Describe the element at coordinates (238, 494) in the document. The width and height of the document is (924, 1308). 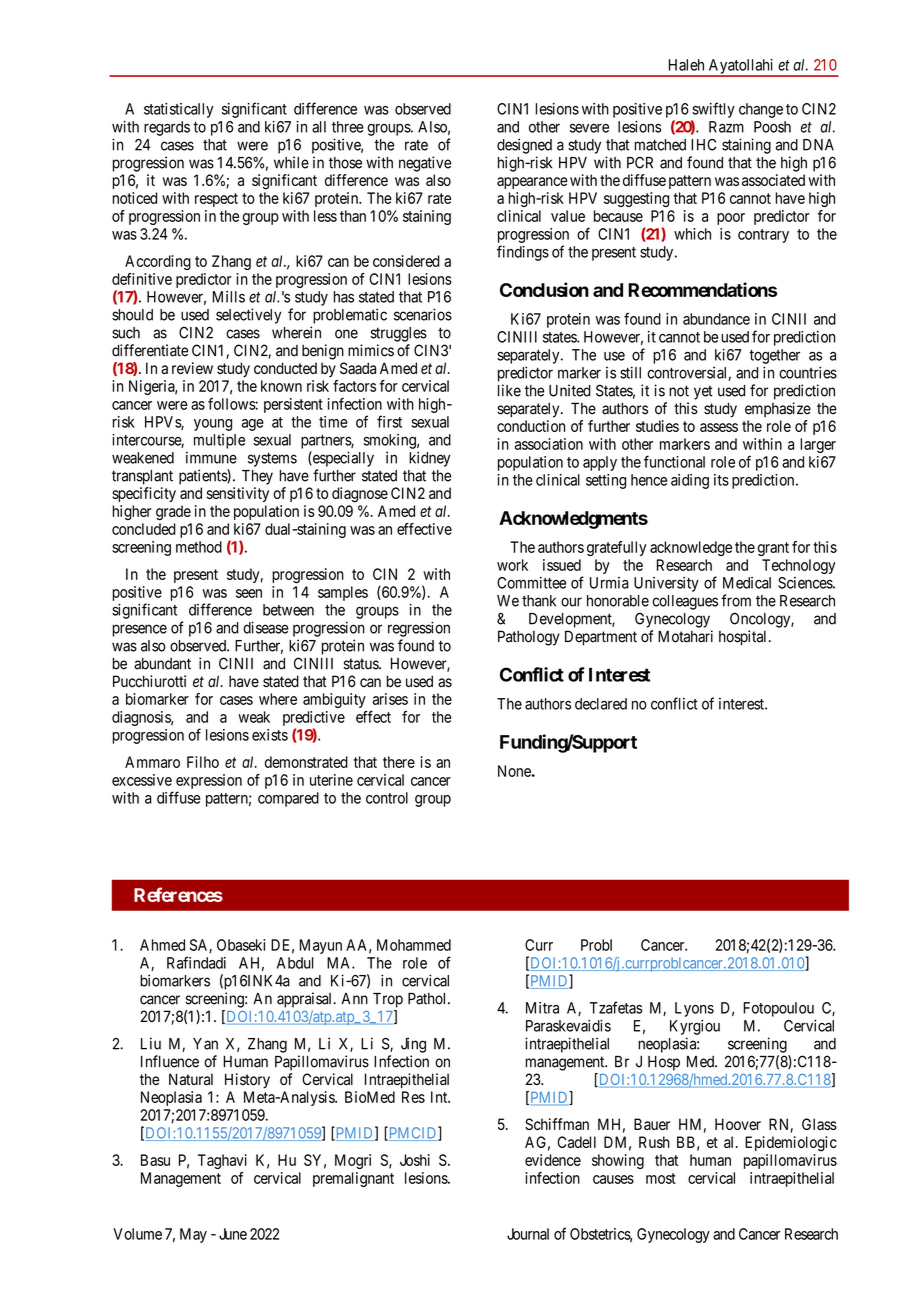
I see `sensitivity` at that location.
